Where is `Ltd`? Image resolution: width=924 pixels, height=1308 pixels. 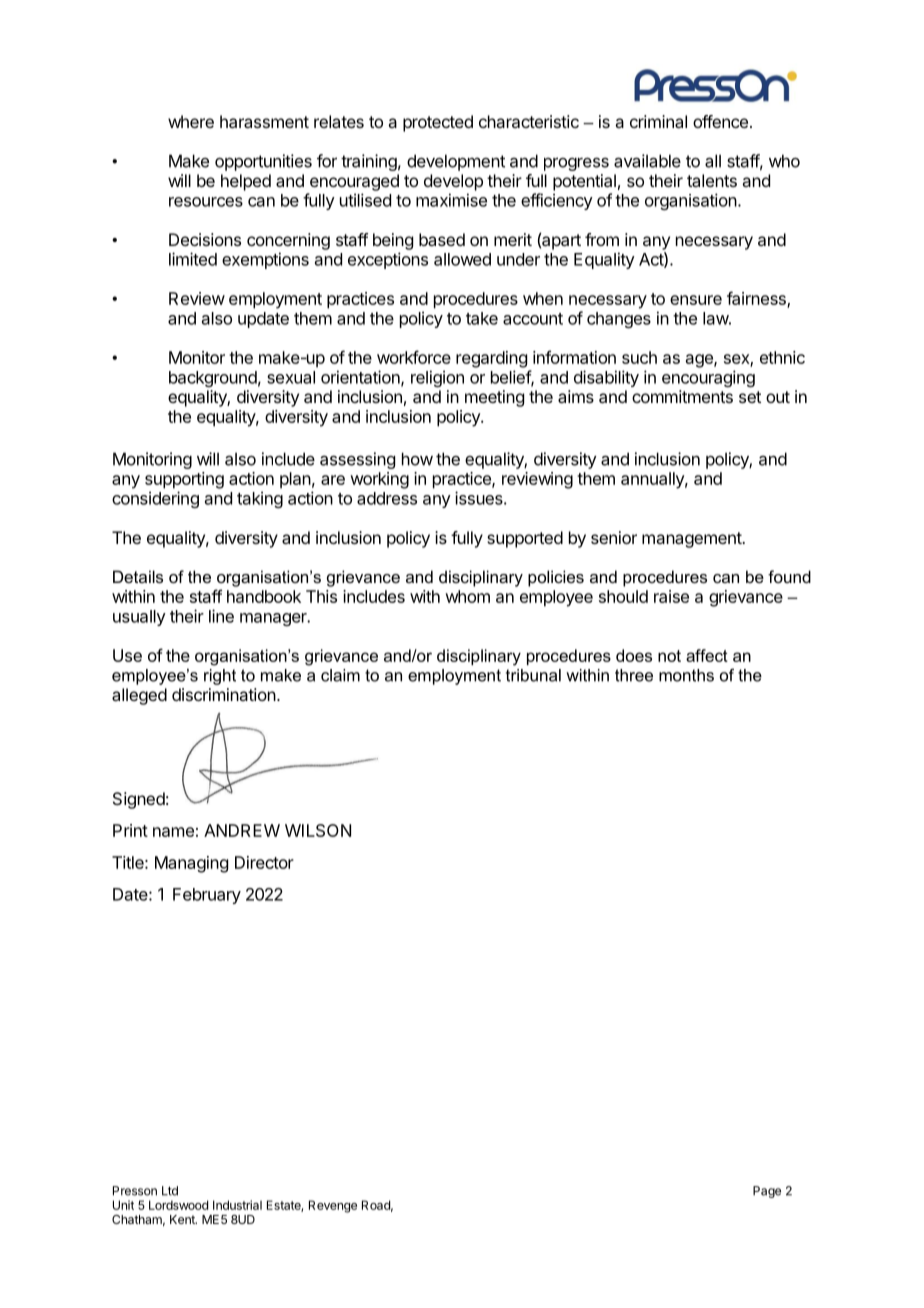 Ltd is located at coordinates (170, 1191).
